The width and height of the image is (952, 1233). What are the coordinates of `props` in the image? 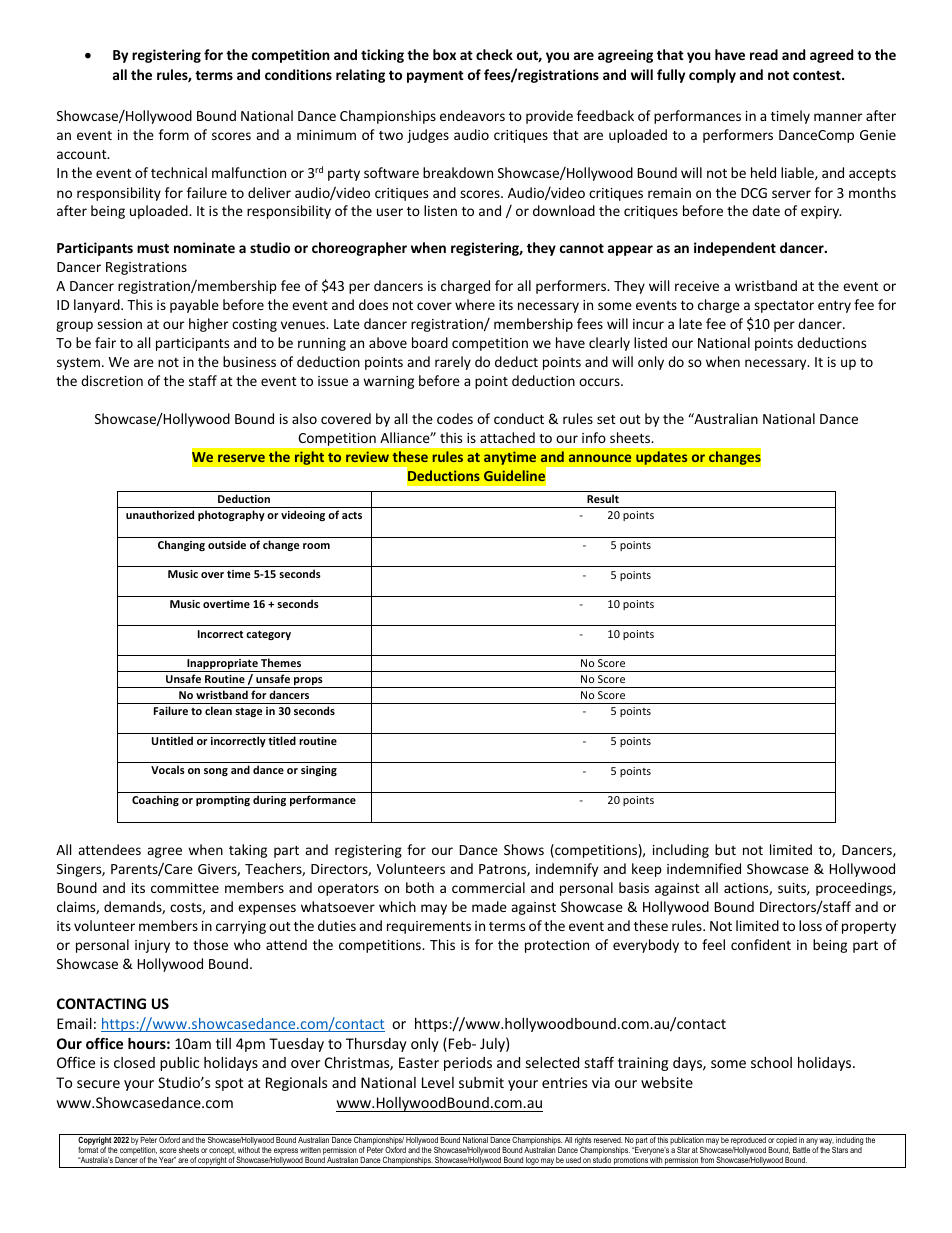 It's located at (308, 682).
